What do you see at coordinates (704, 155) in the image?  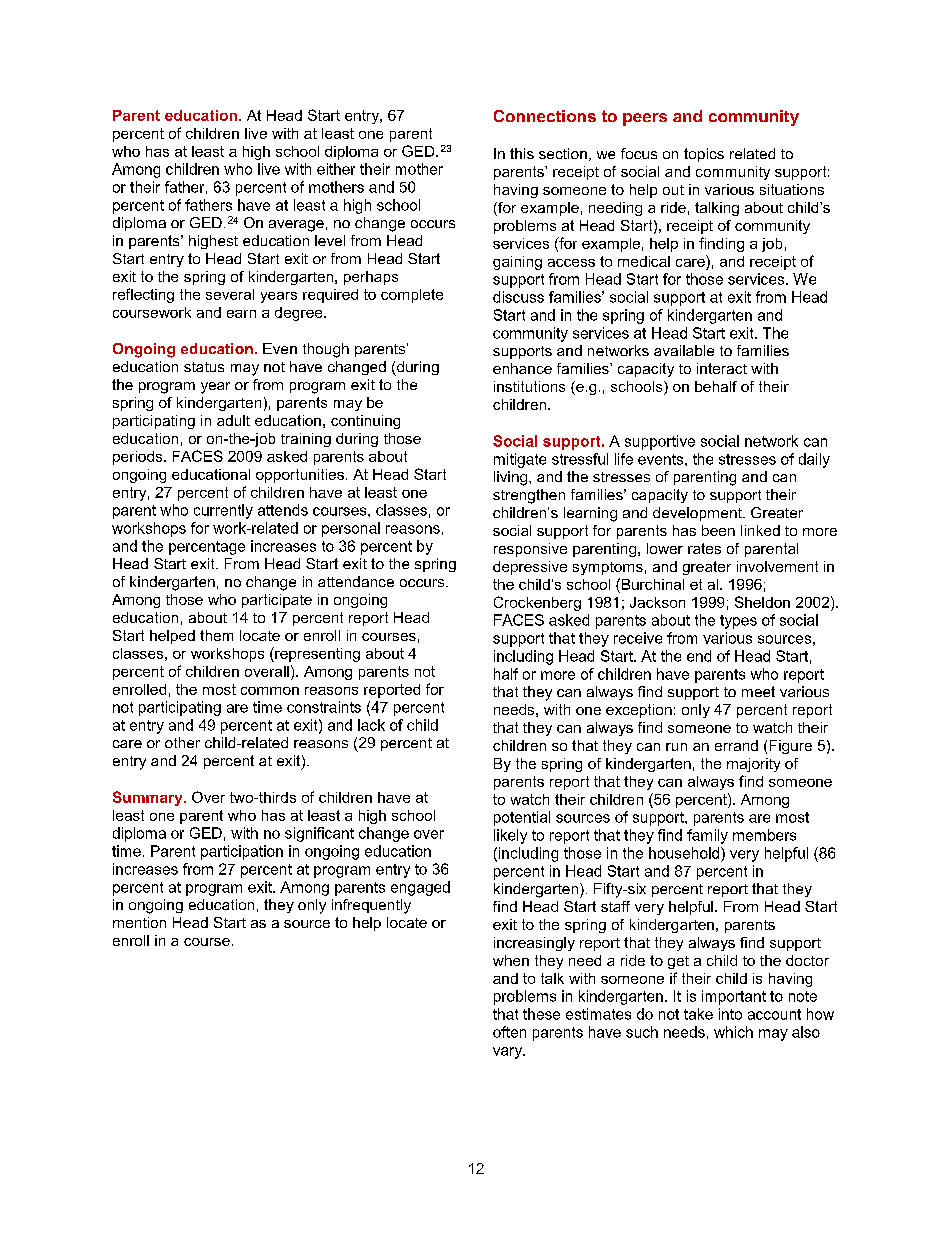 I see `topics` at bounding box center [704, 155].
